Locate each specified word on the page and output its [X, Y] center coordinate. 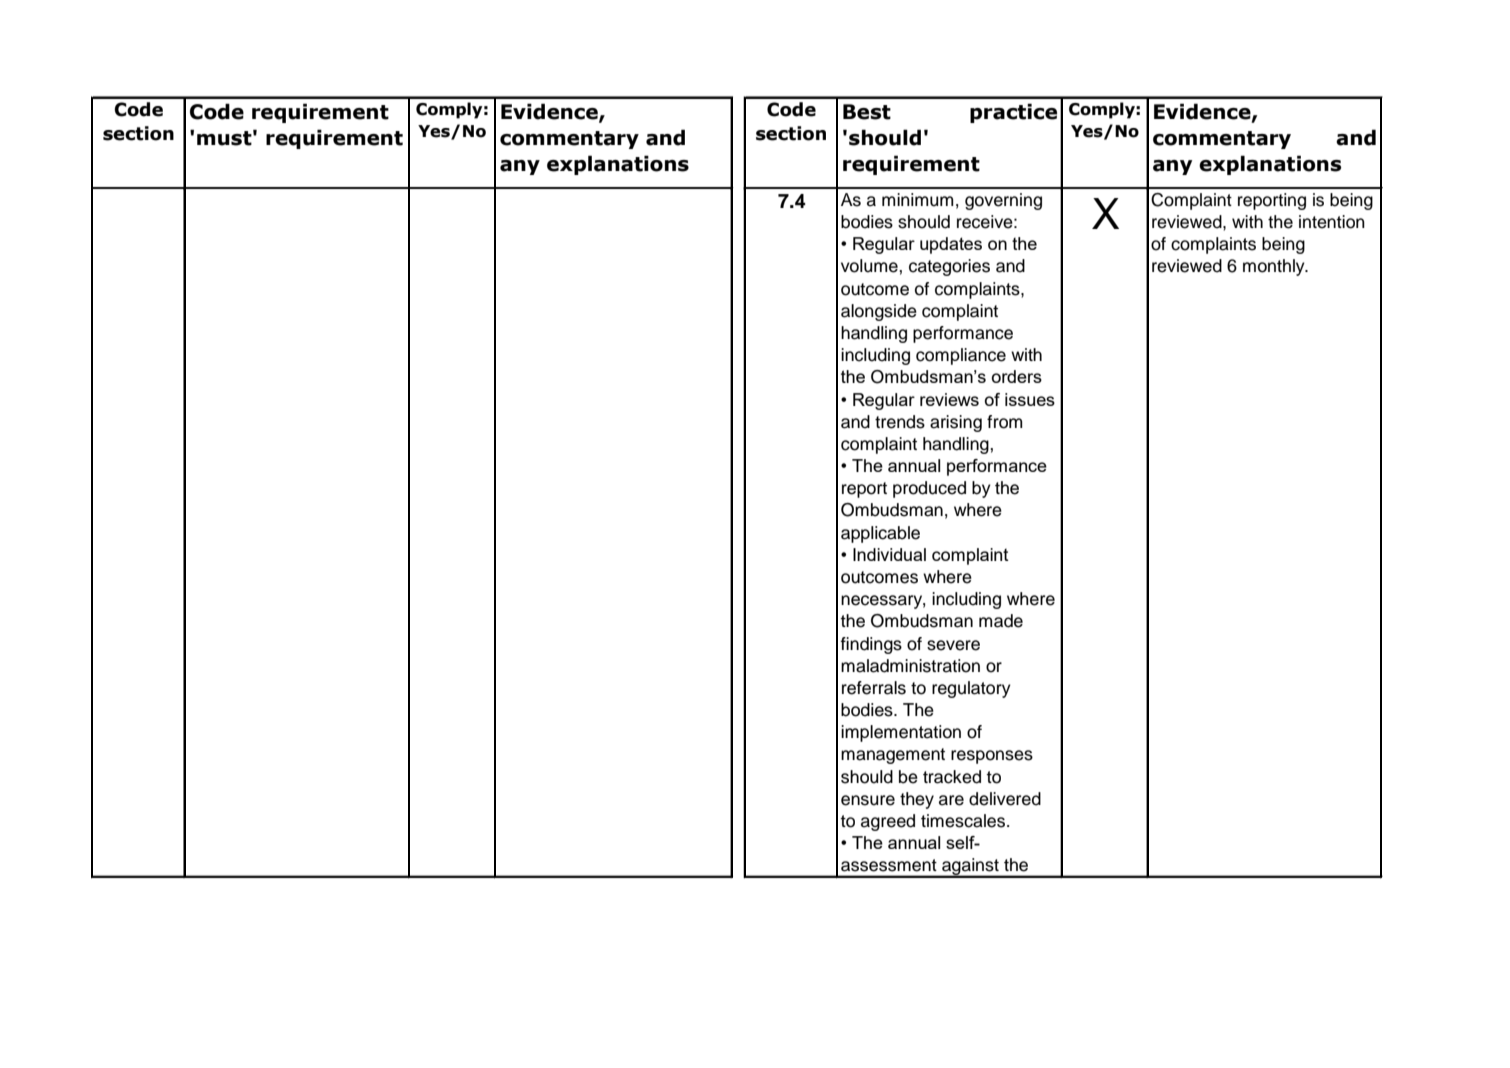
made [1001, 621]
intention [1332, 222]
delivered [1005, 799]
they [917, 800]
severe [953, 645]
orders [1017, 376]
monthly [1275, 267]
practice [1013, 113]
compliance [961, 356]
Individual [889, 554]
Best [867, 112]
